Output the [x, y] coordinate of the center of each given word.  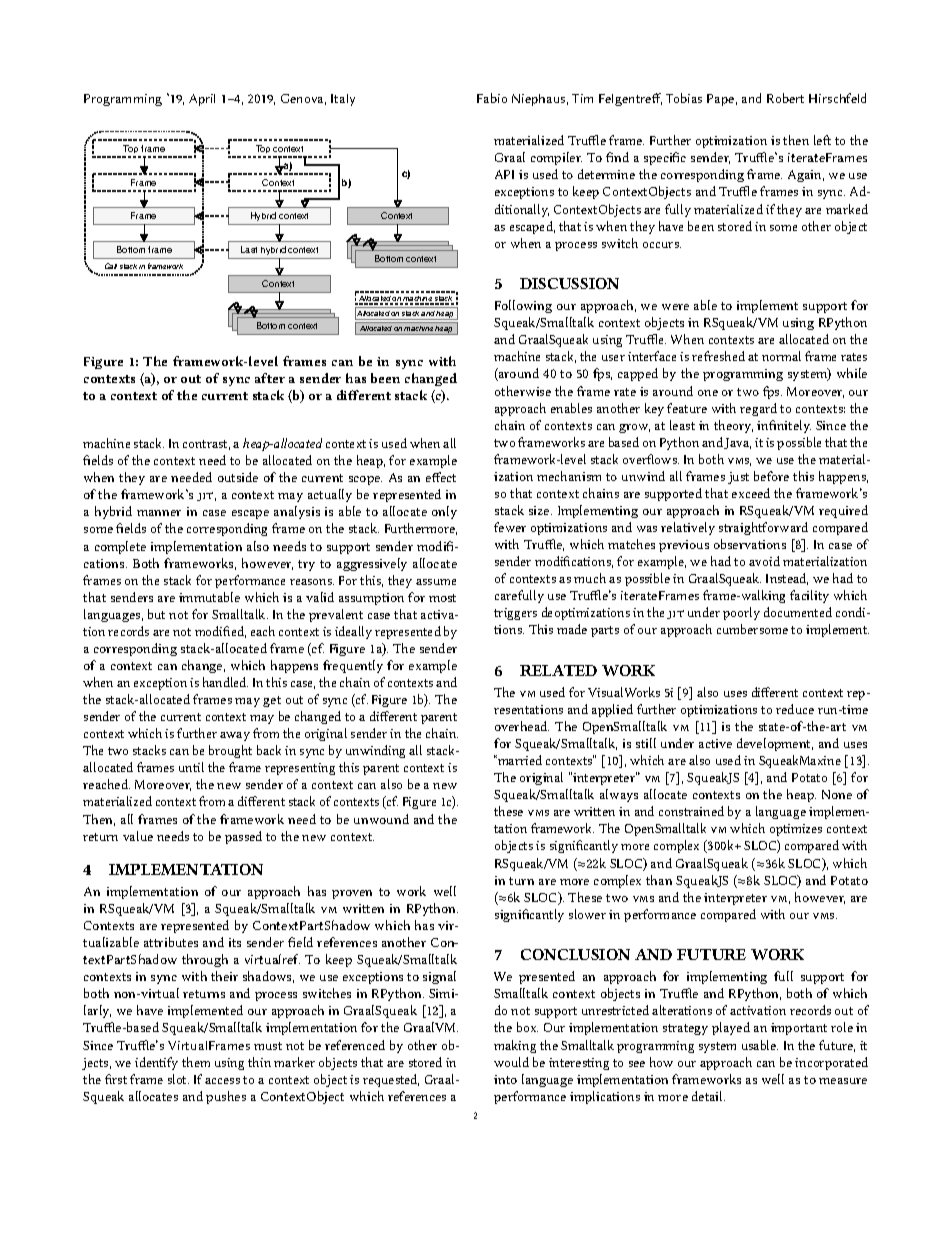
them [196, 1062]
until [191, 767]
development [775, 744]
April [202, 100]
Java [737, 443]
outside [238, 477]
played [731, 1028]
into [505, 1079]
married [519, 760]
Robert [785, 98]
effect [441, 477]
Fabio [492, 98]
